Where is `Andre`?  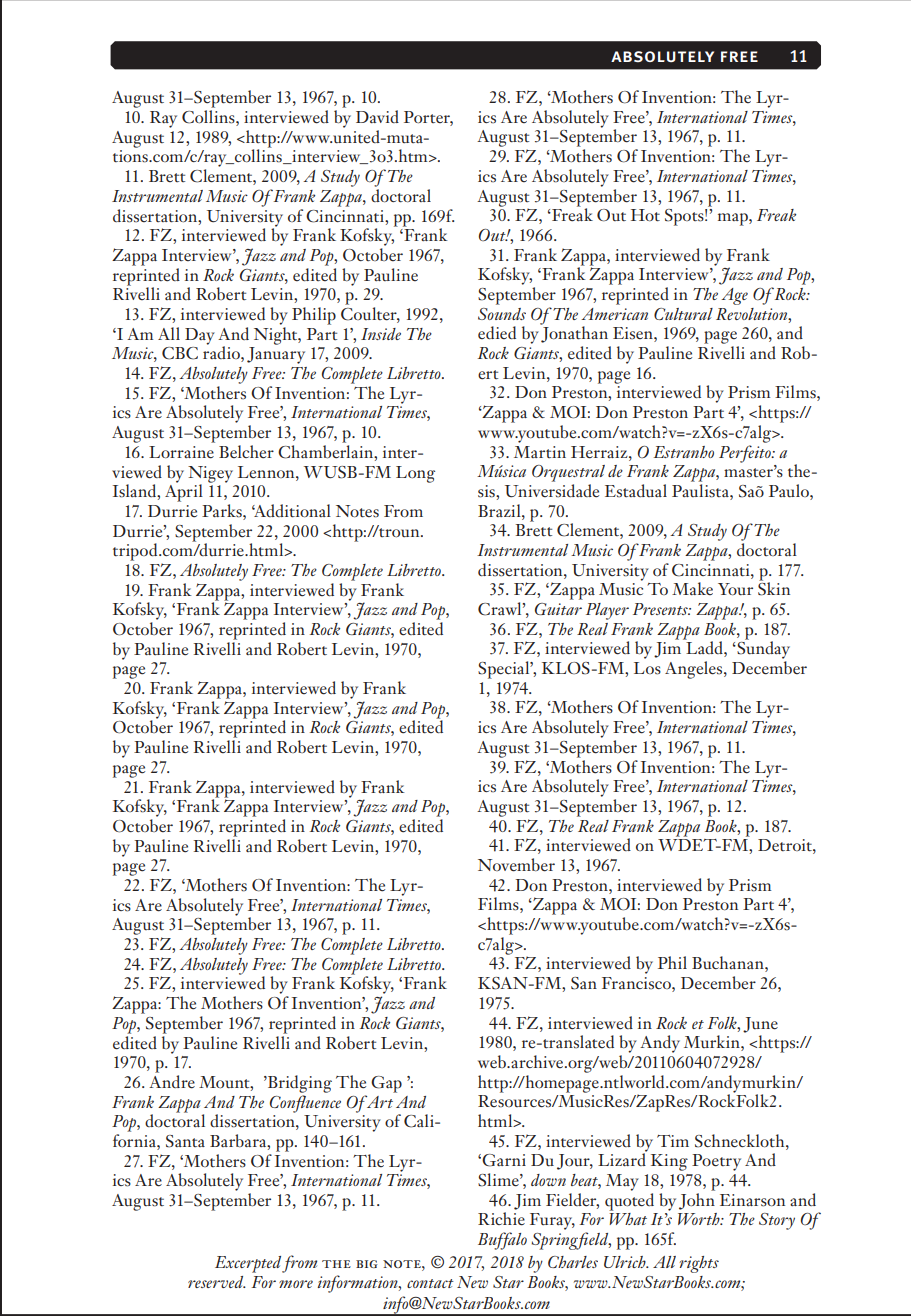
Andre is located at coordinates (172, 1082).
